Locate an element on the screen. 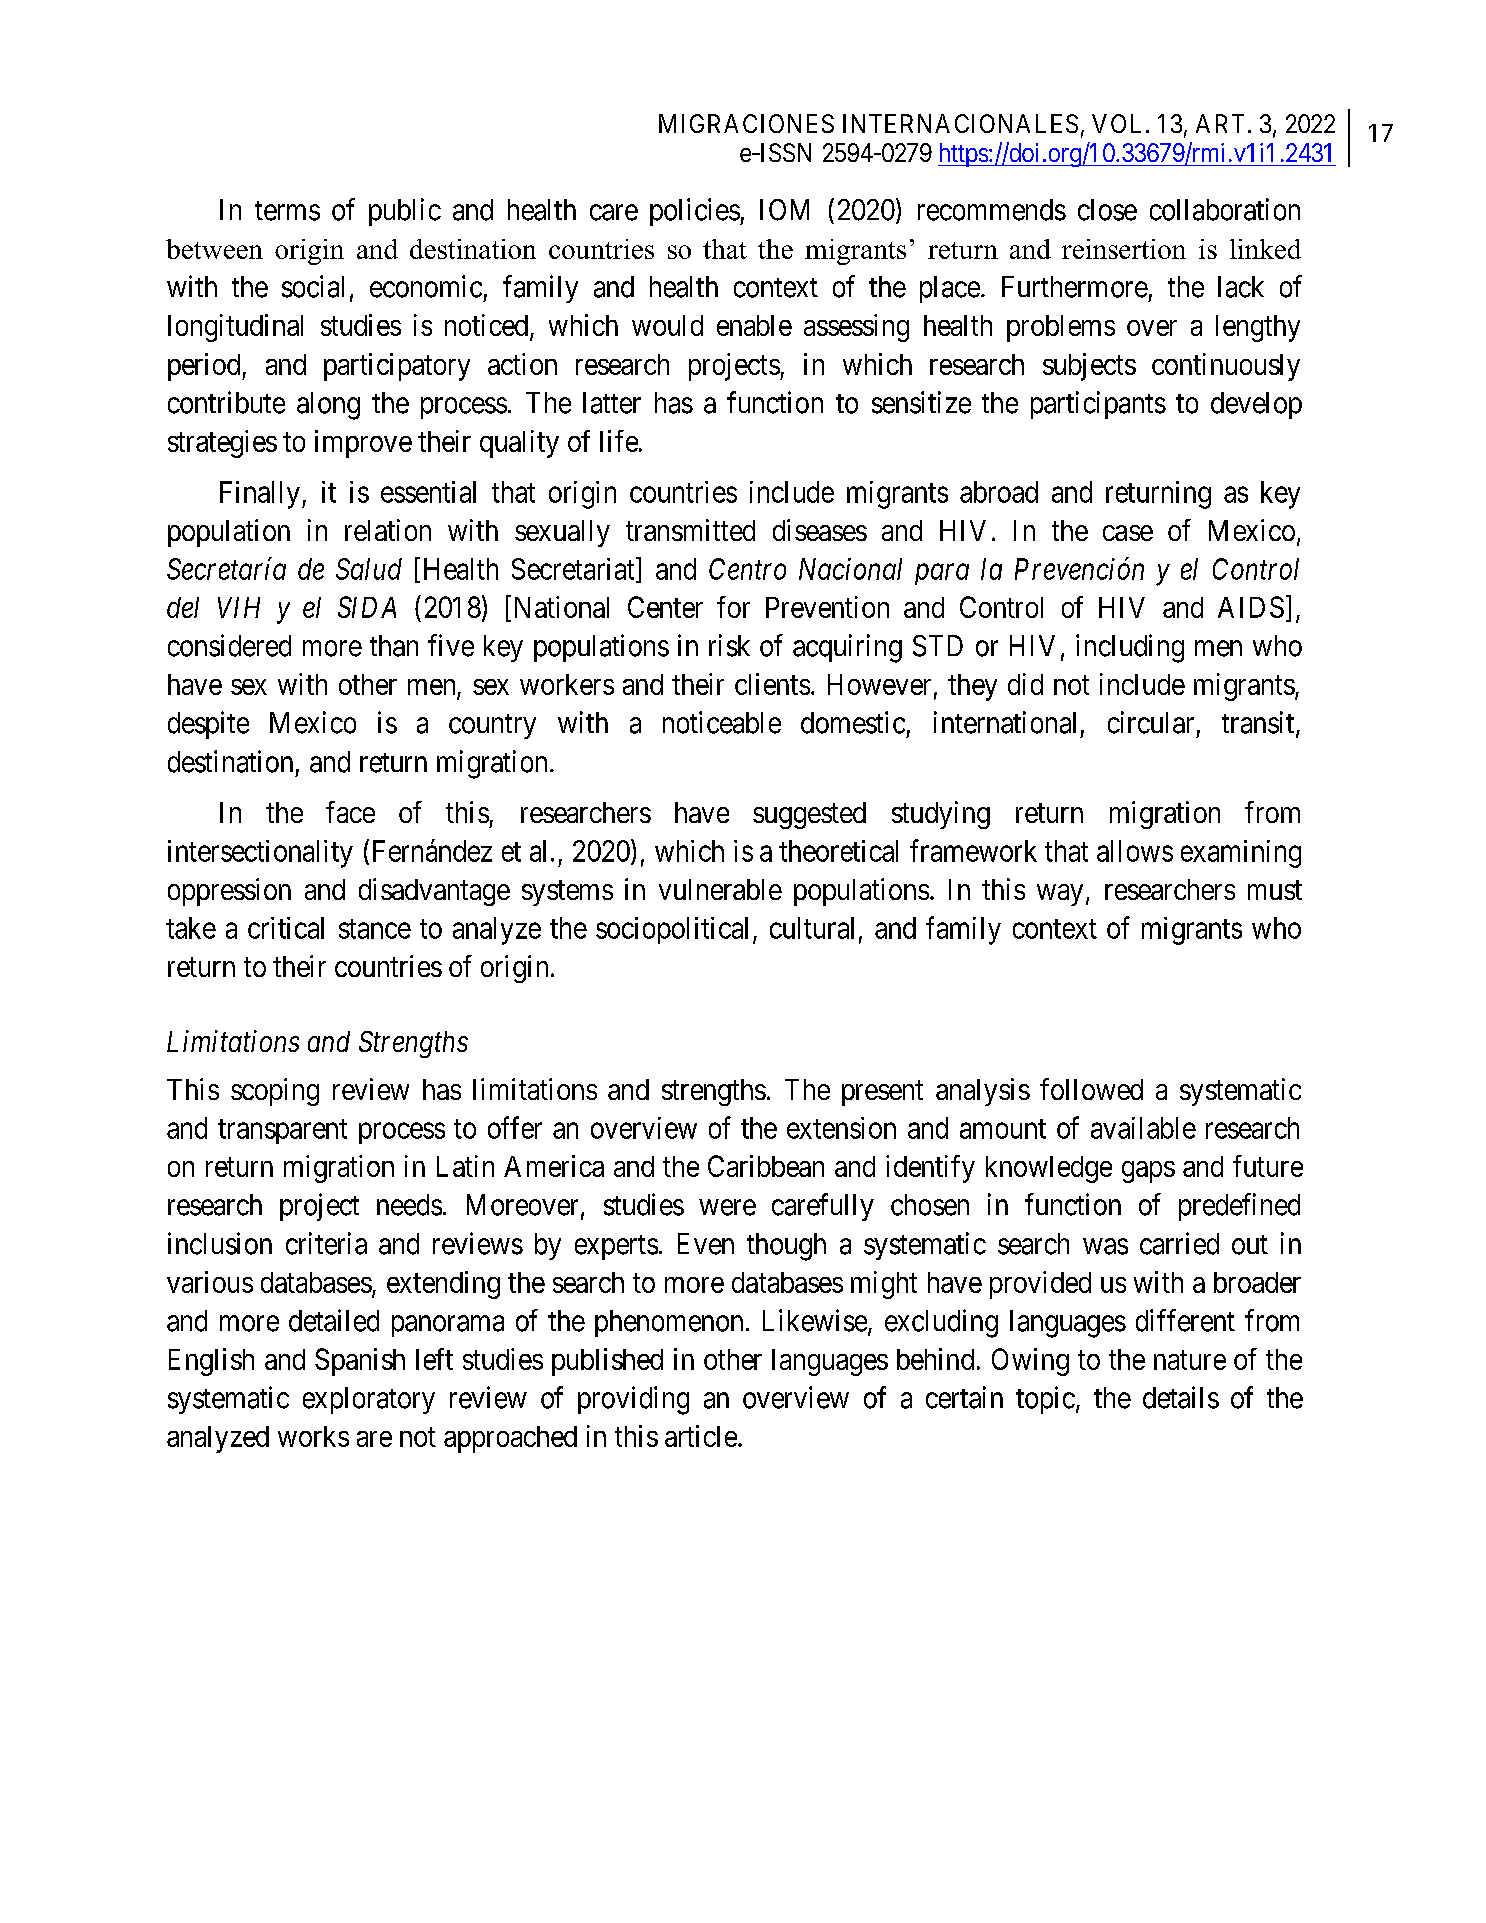  circular is located at coordinates (1151, 722).
